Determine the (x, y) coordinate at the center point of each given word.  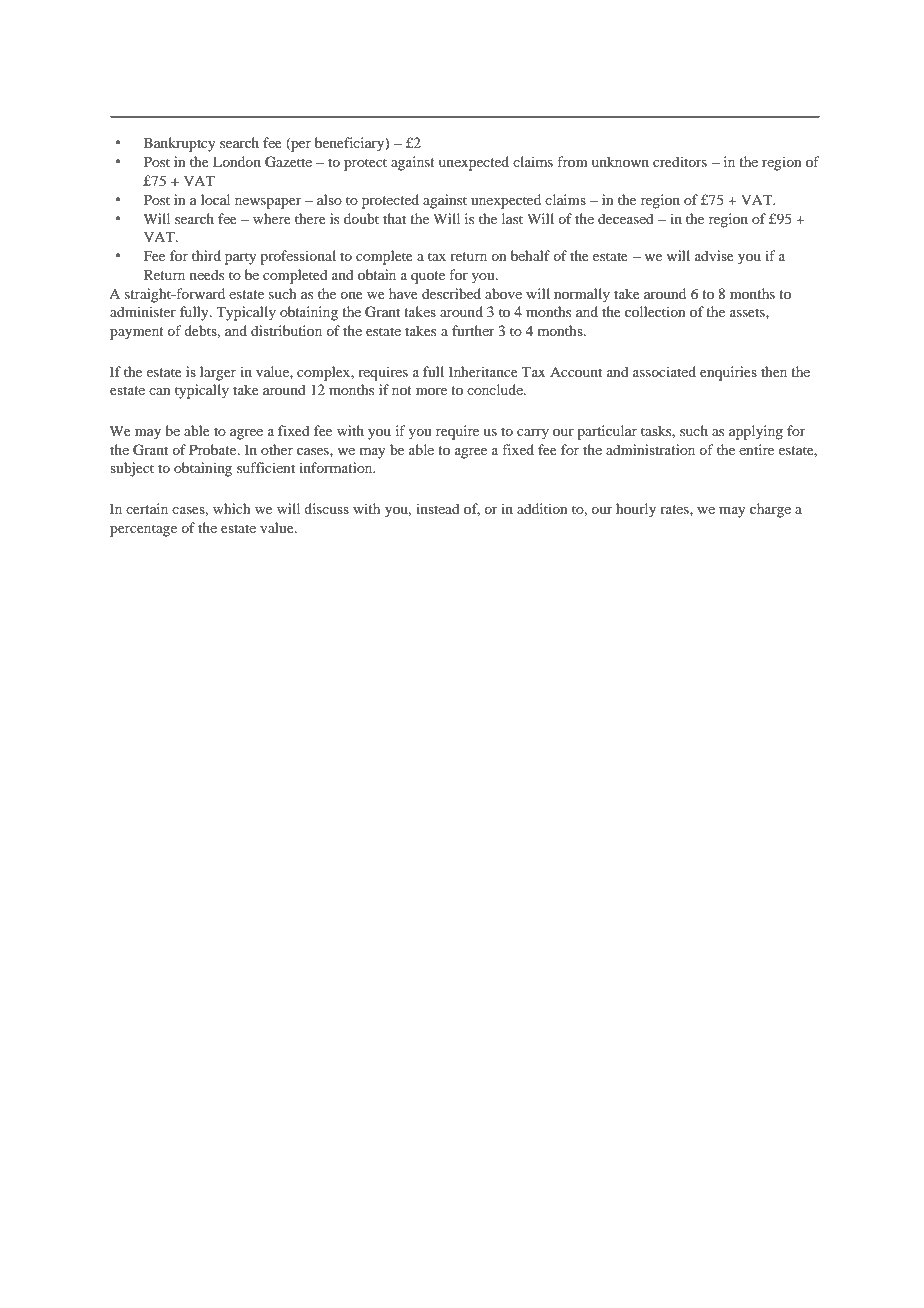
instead (438, 508)
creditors (680, 161)
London (237, 161)
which (232, 508)
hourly (636, 510)
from (572, 161)
